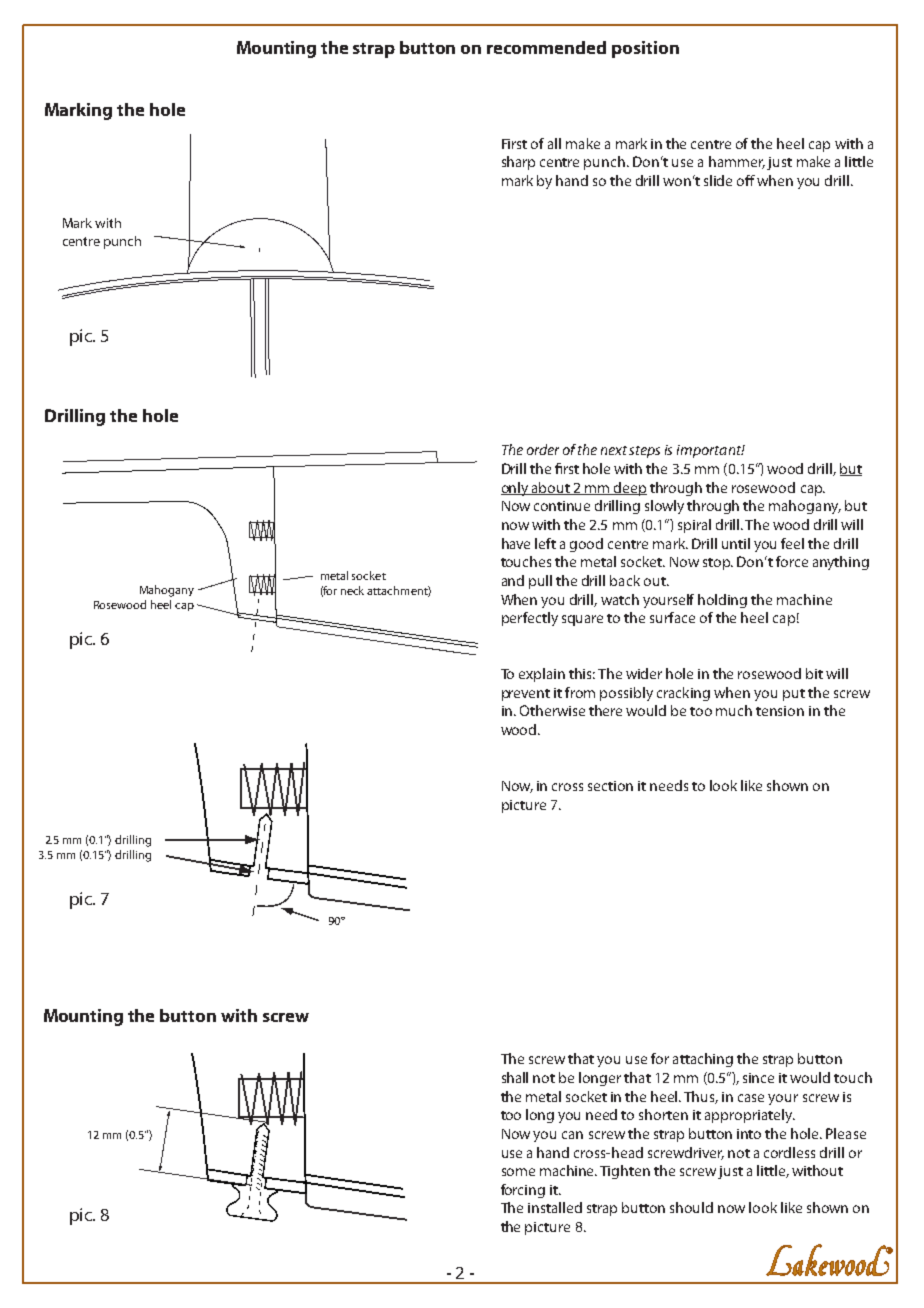 The image size is (924, 1308). Describe the element at coordinates (543, 449) in the screenshot. I see `order` at that location.
